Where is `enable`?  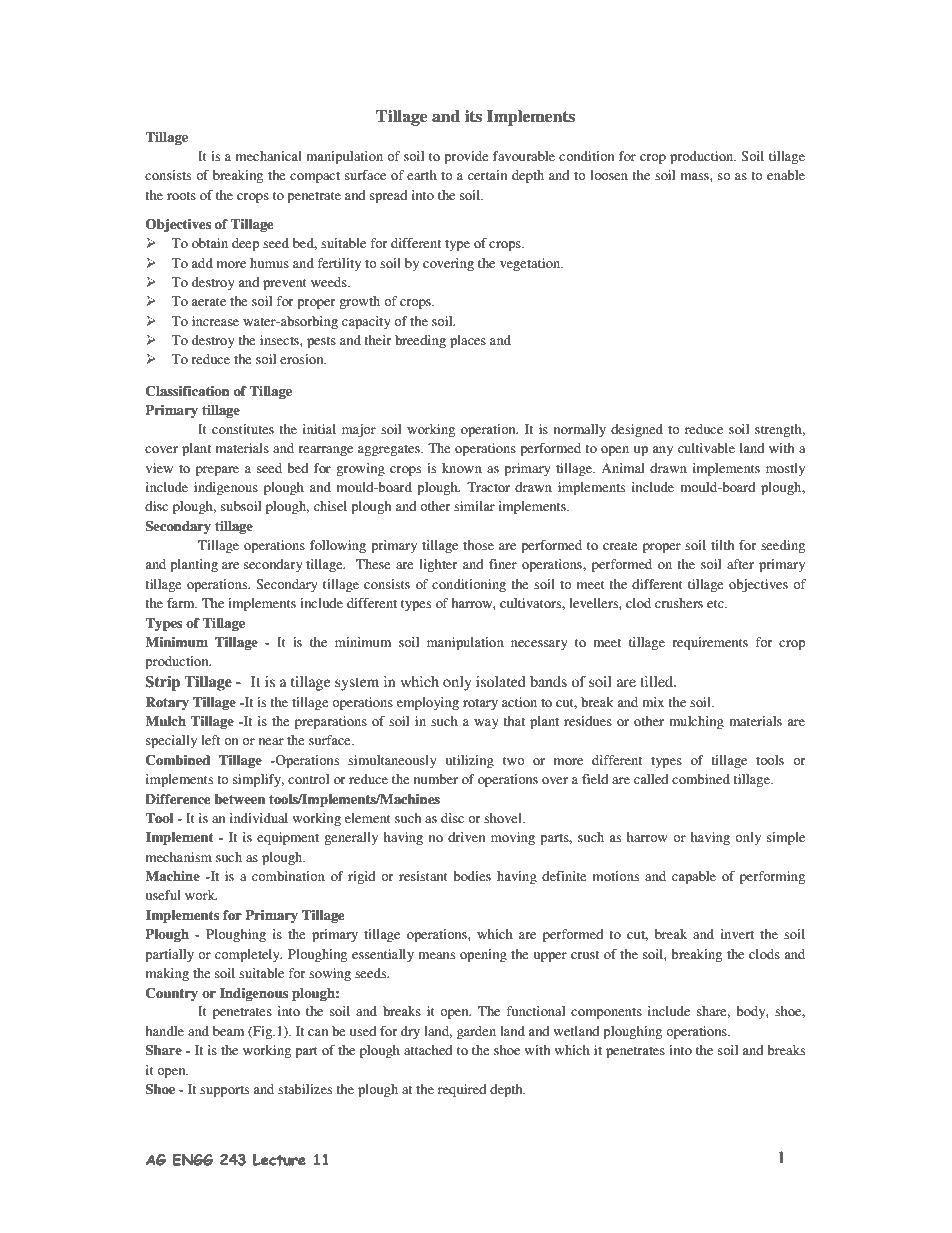
enable is located at coordinates (786, 175).
